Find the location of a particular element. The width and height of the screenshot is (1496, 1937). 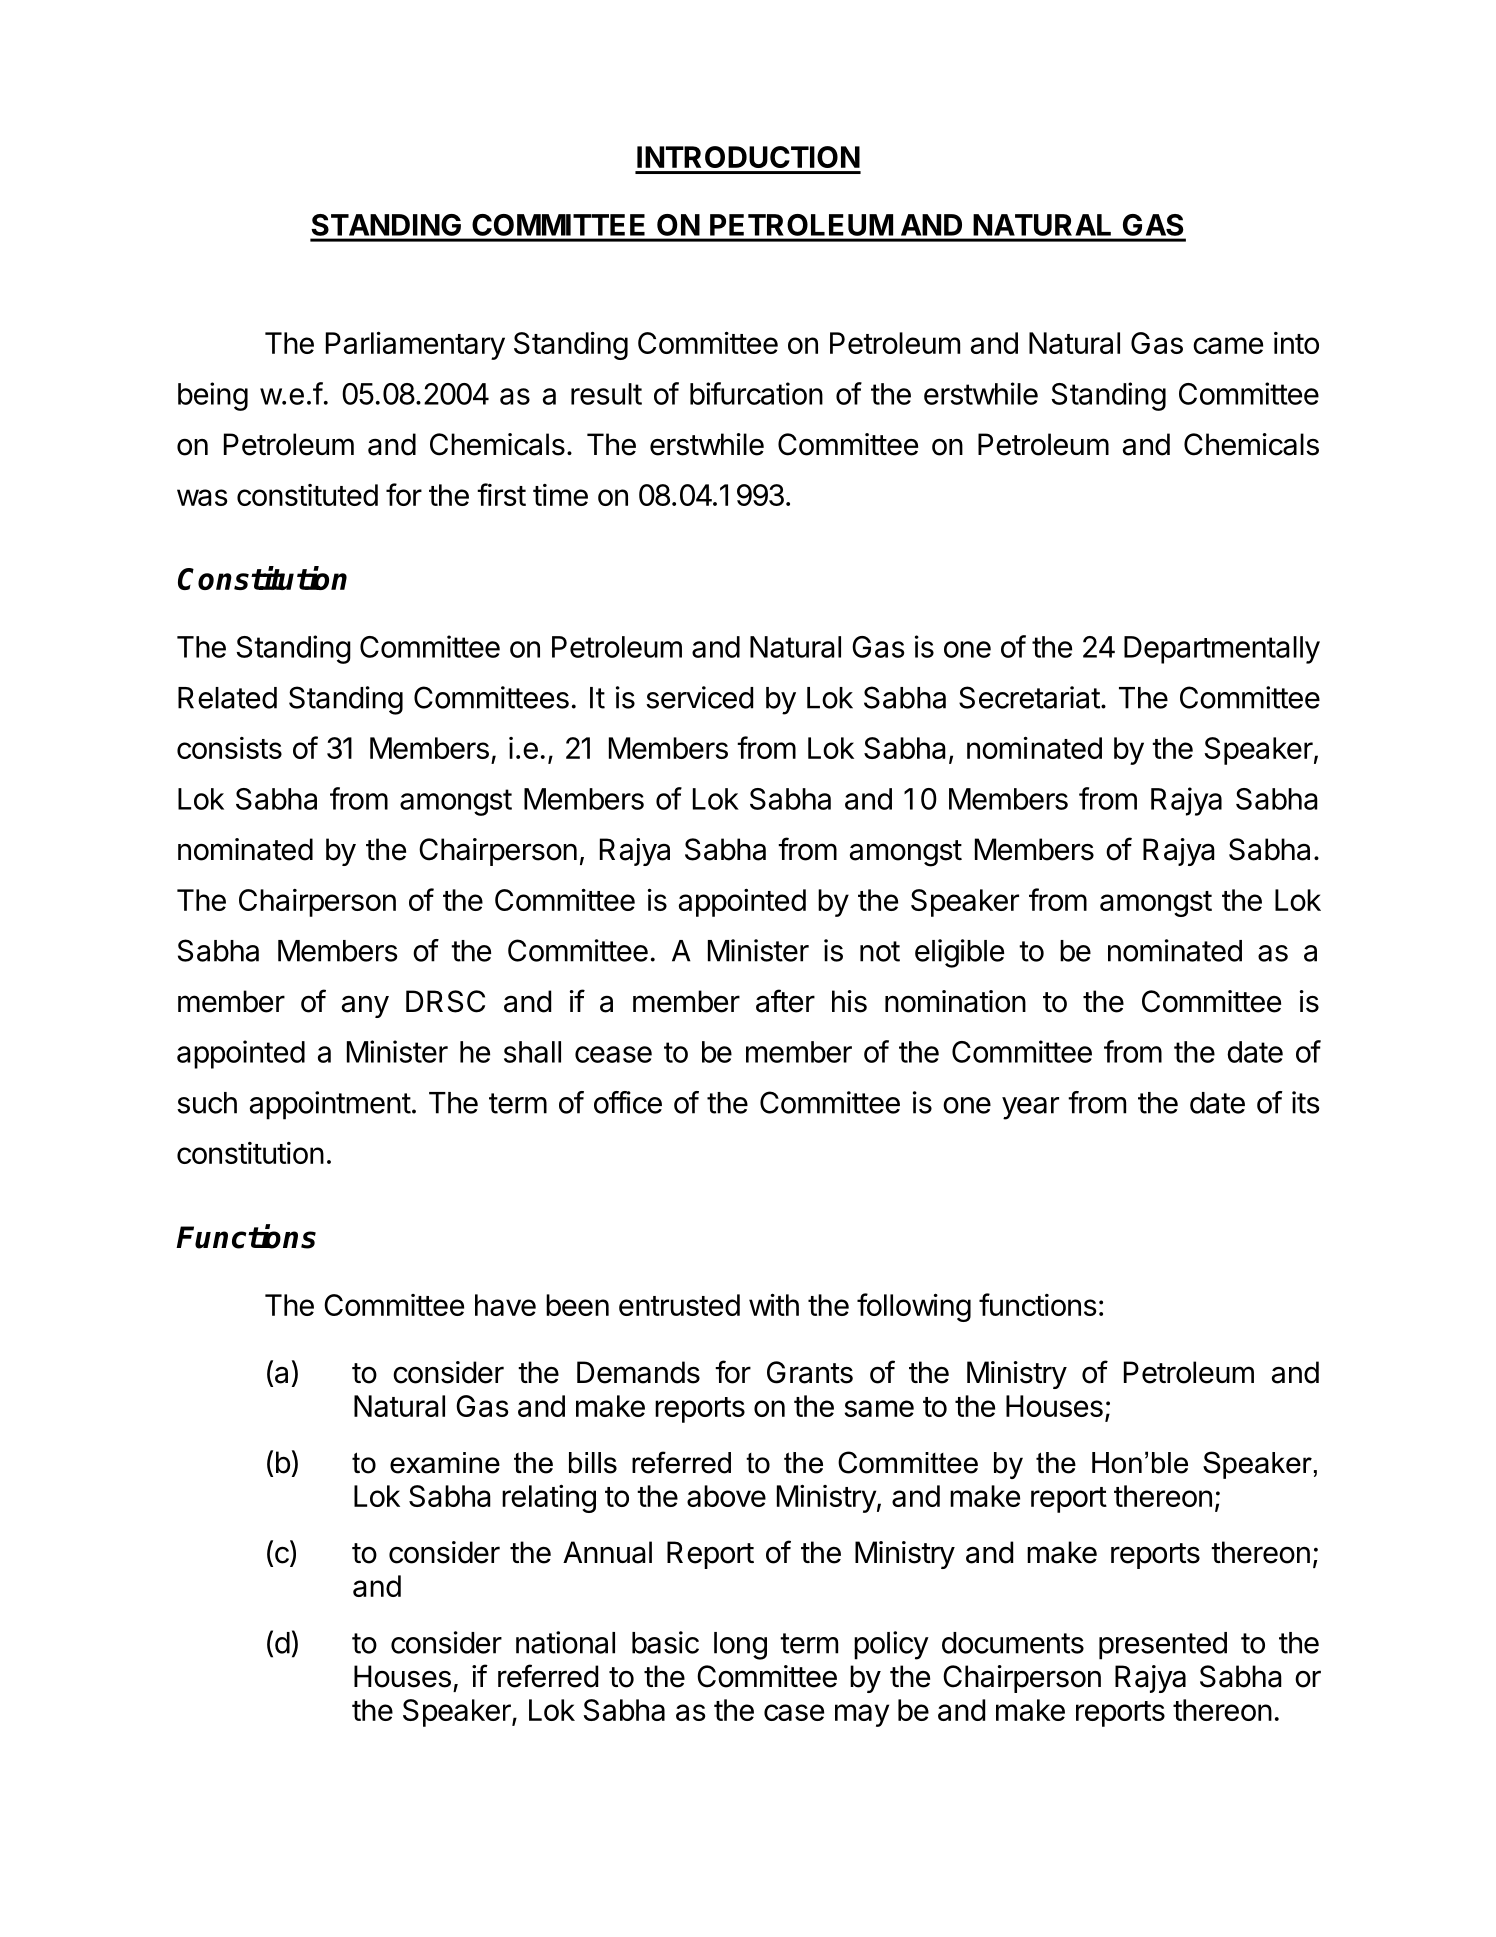

bifurcation is located at coordinates (756, 393).
